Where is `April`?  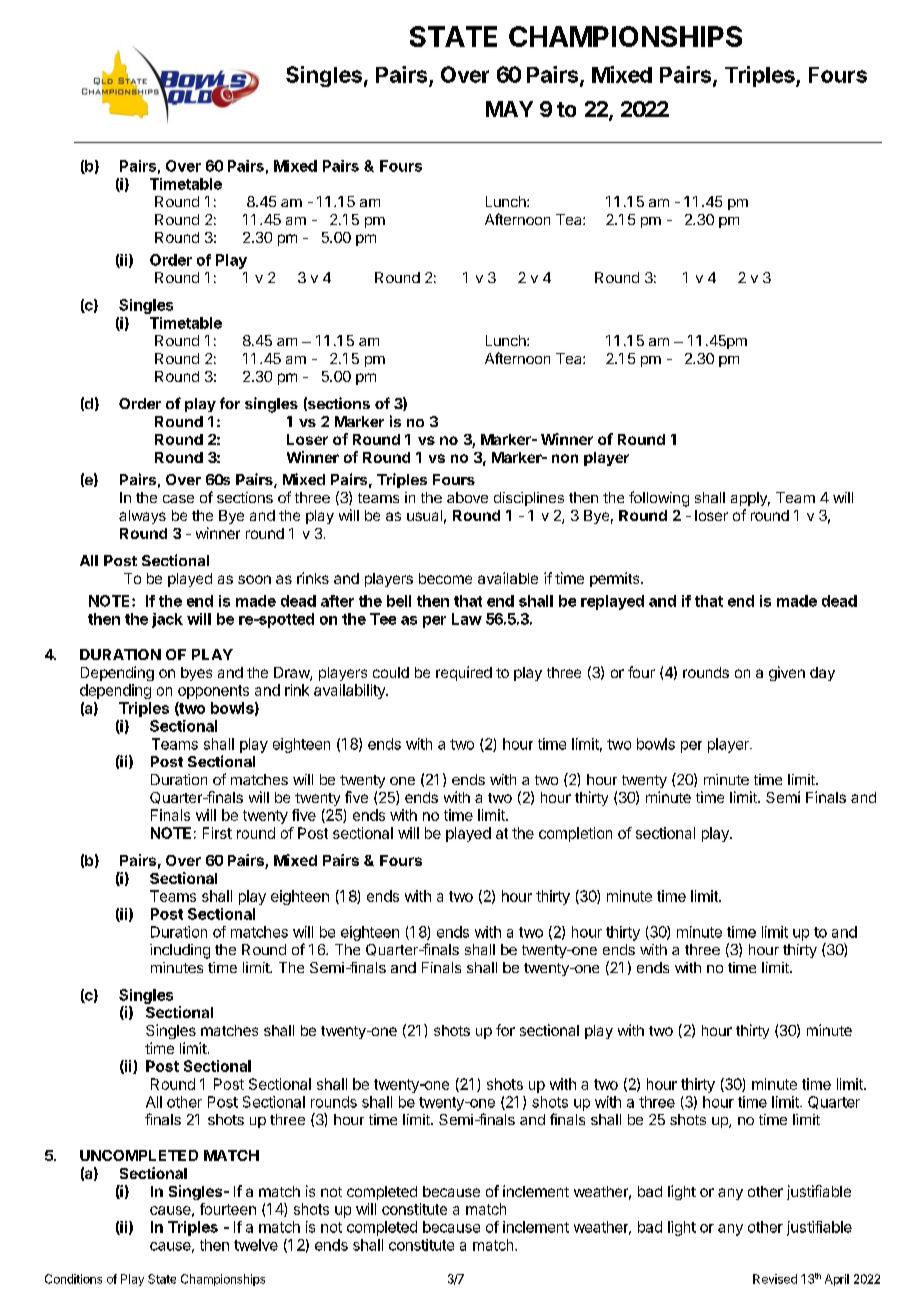 April is located at coordinates (837, 1280).
